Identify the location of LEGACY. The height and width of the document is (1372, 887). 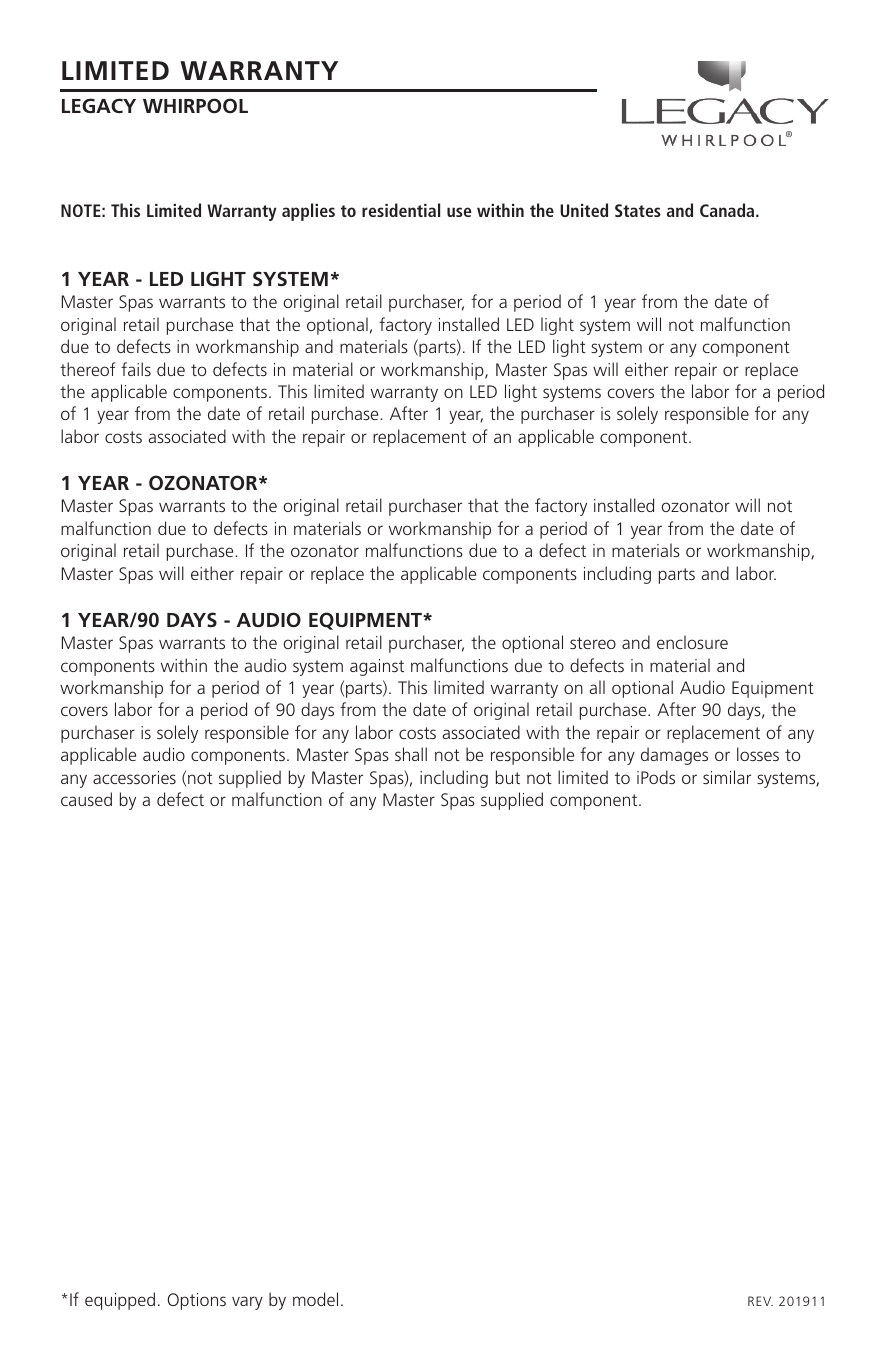
(99, 105).
